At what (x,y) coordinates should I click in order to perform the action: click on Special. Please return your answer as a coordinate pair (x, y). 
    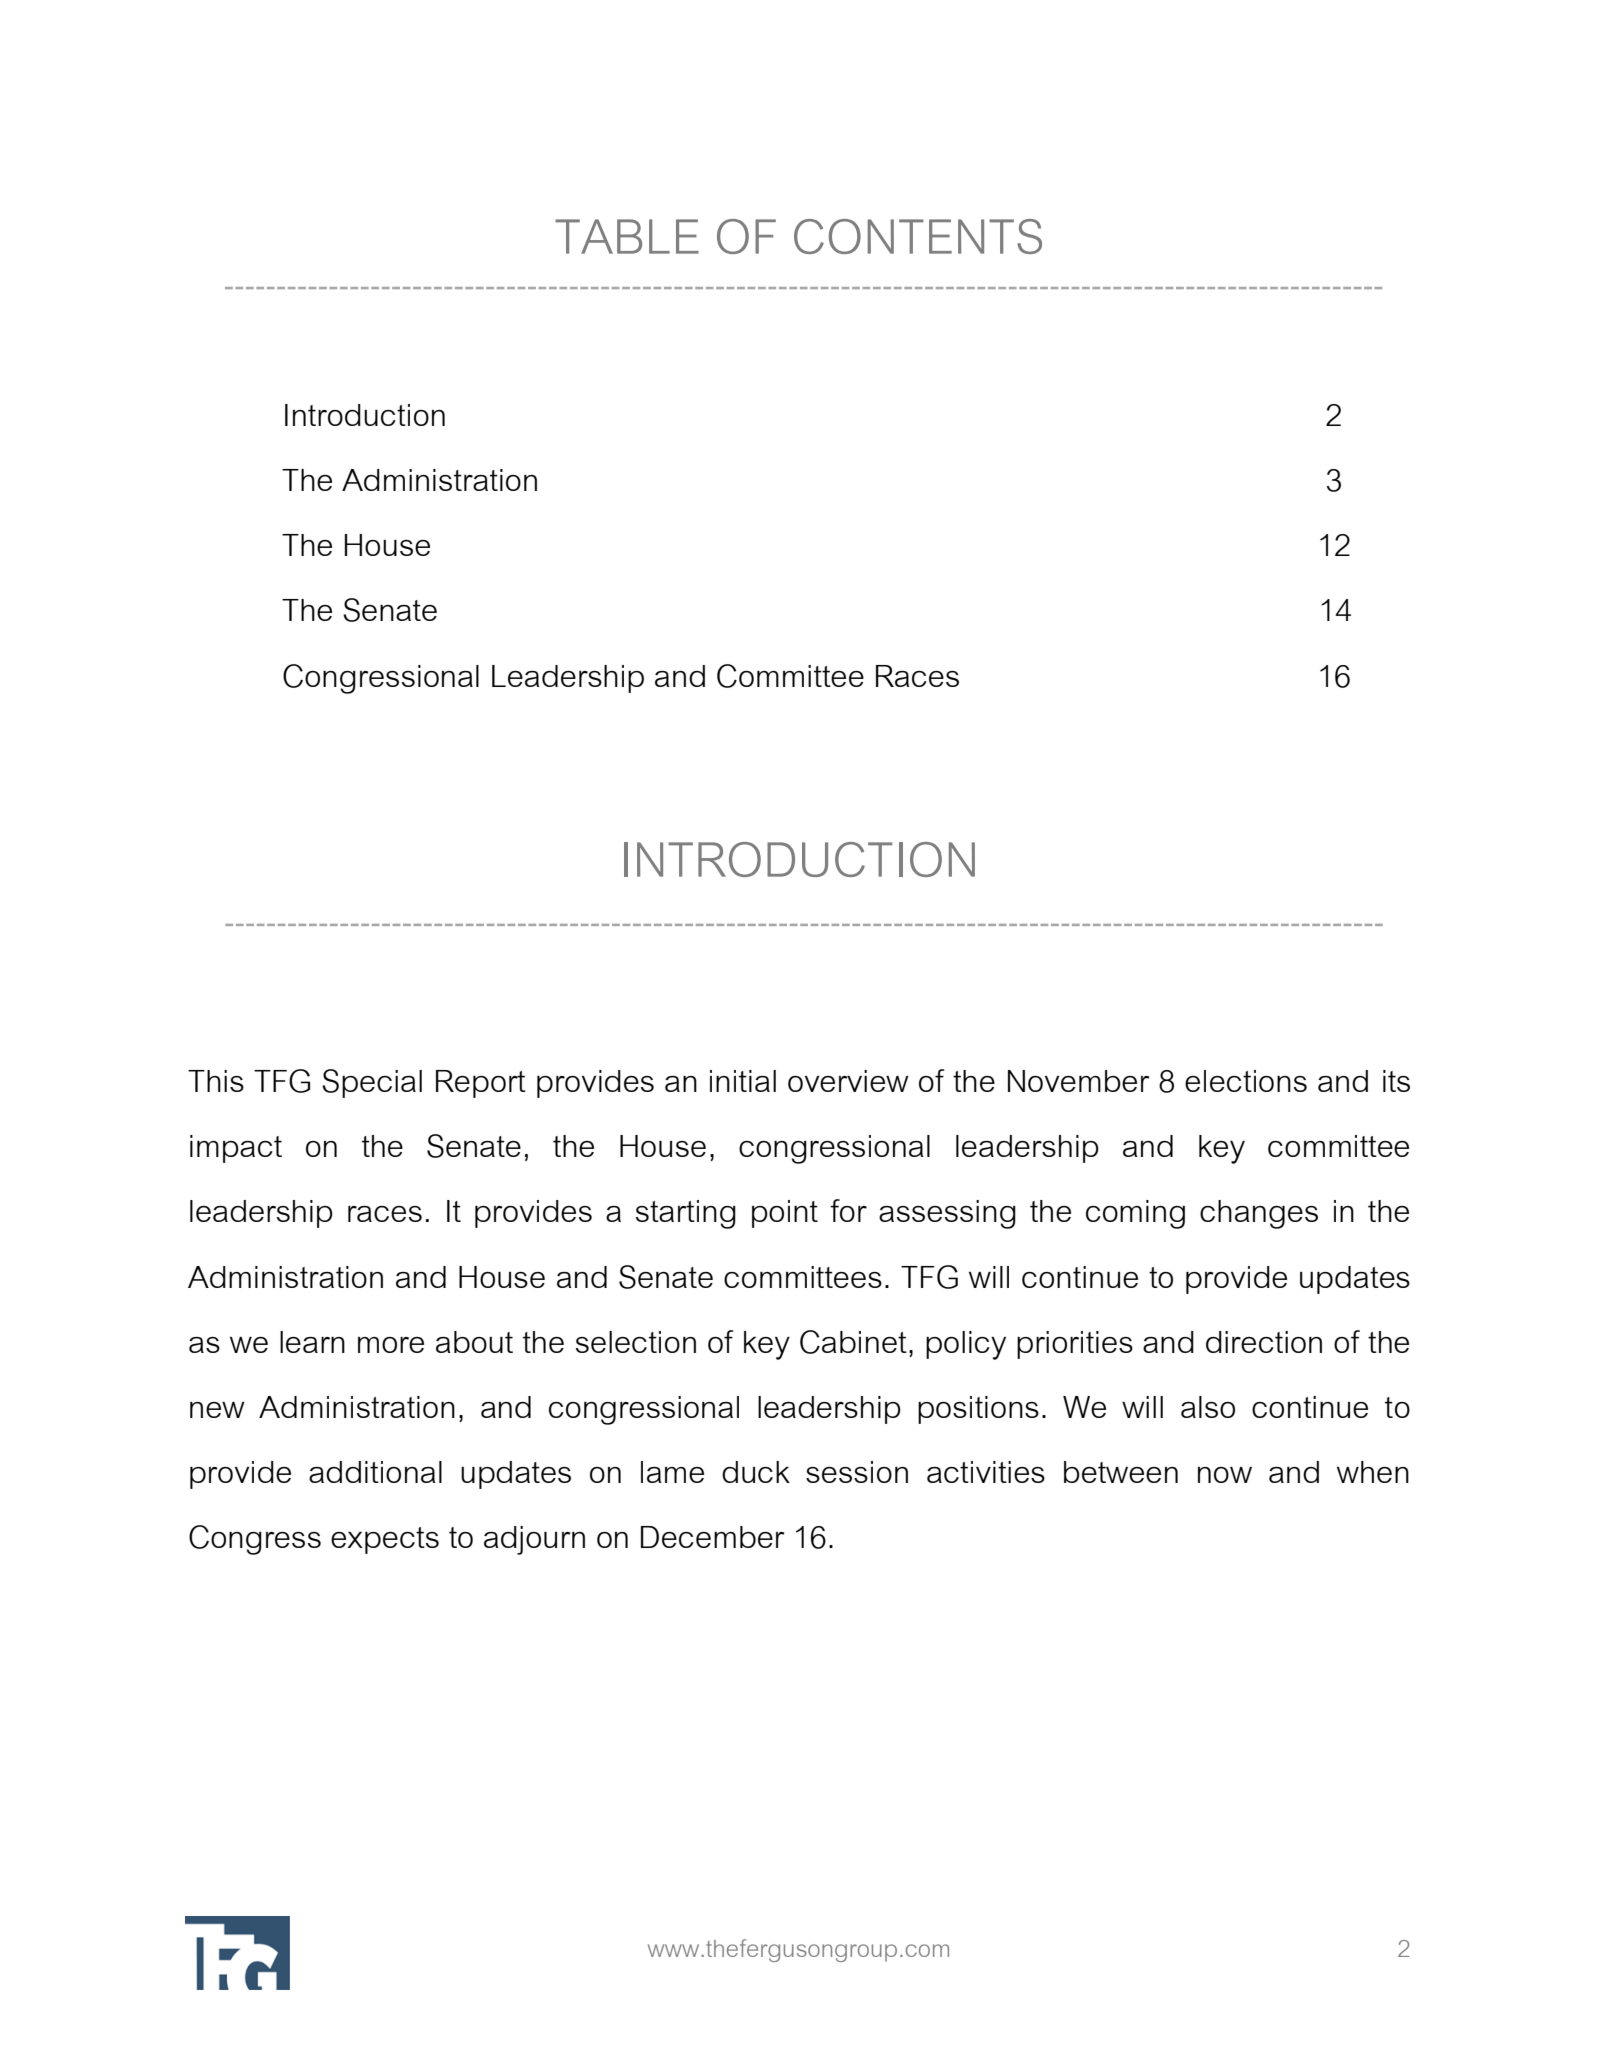
    Looking at the image, I should click on (372, 1083).
